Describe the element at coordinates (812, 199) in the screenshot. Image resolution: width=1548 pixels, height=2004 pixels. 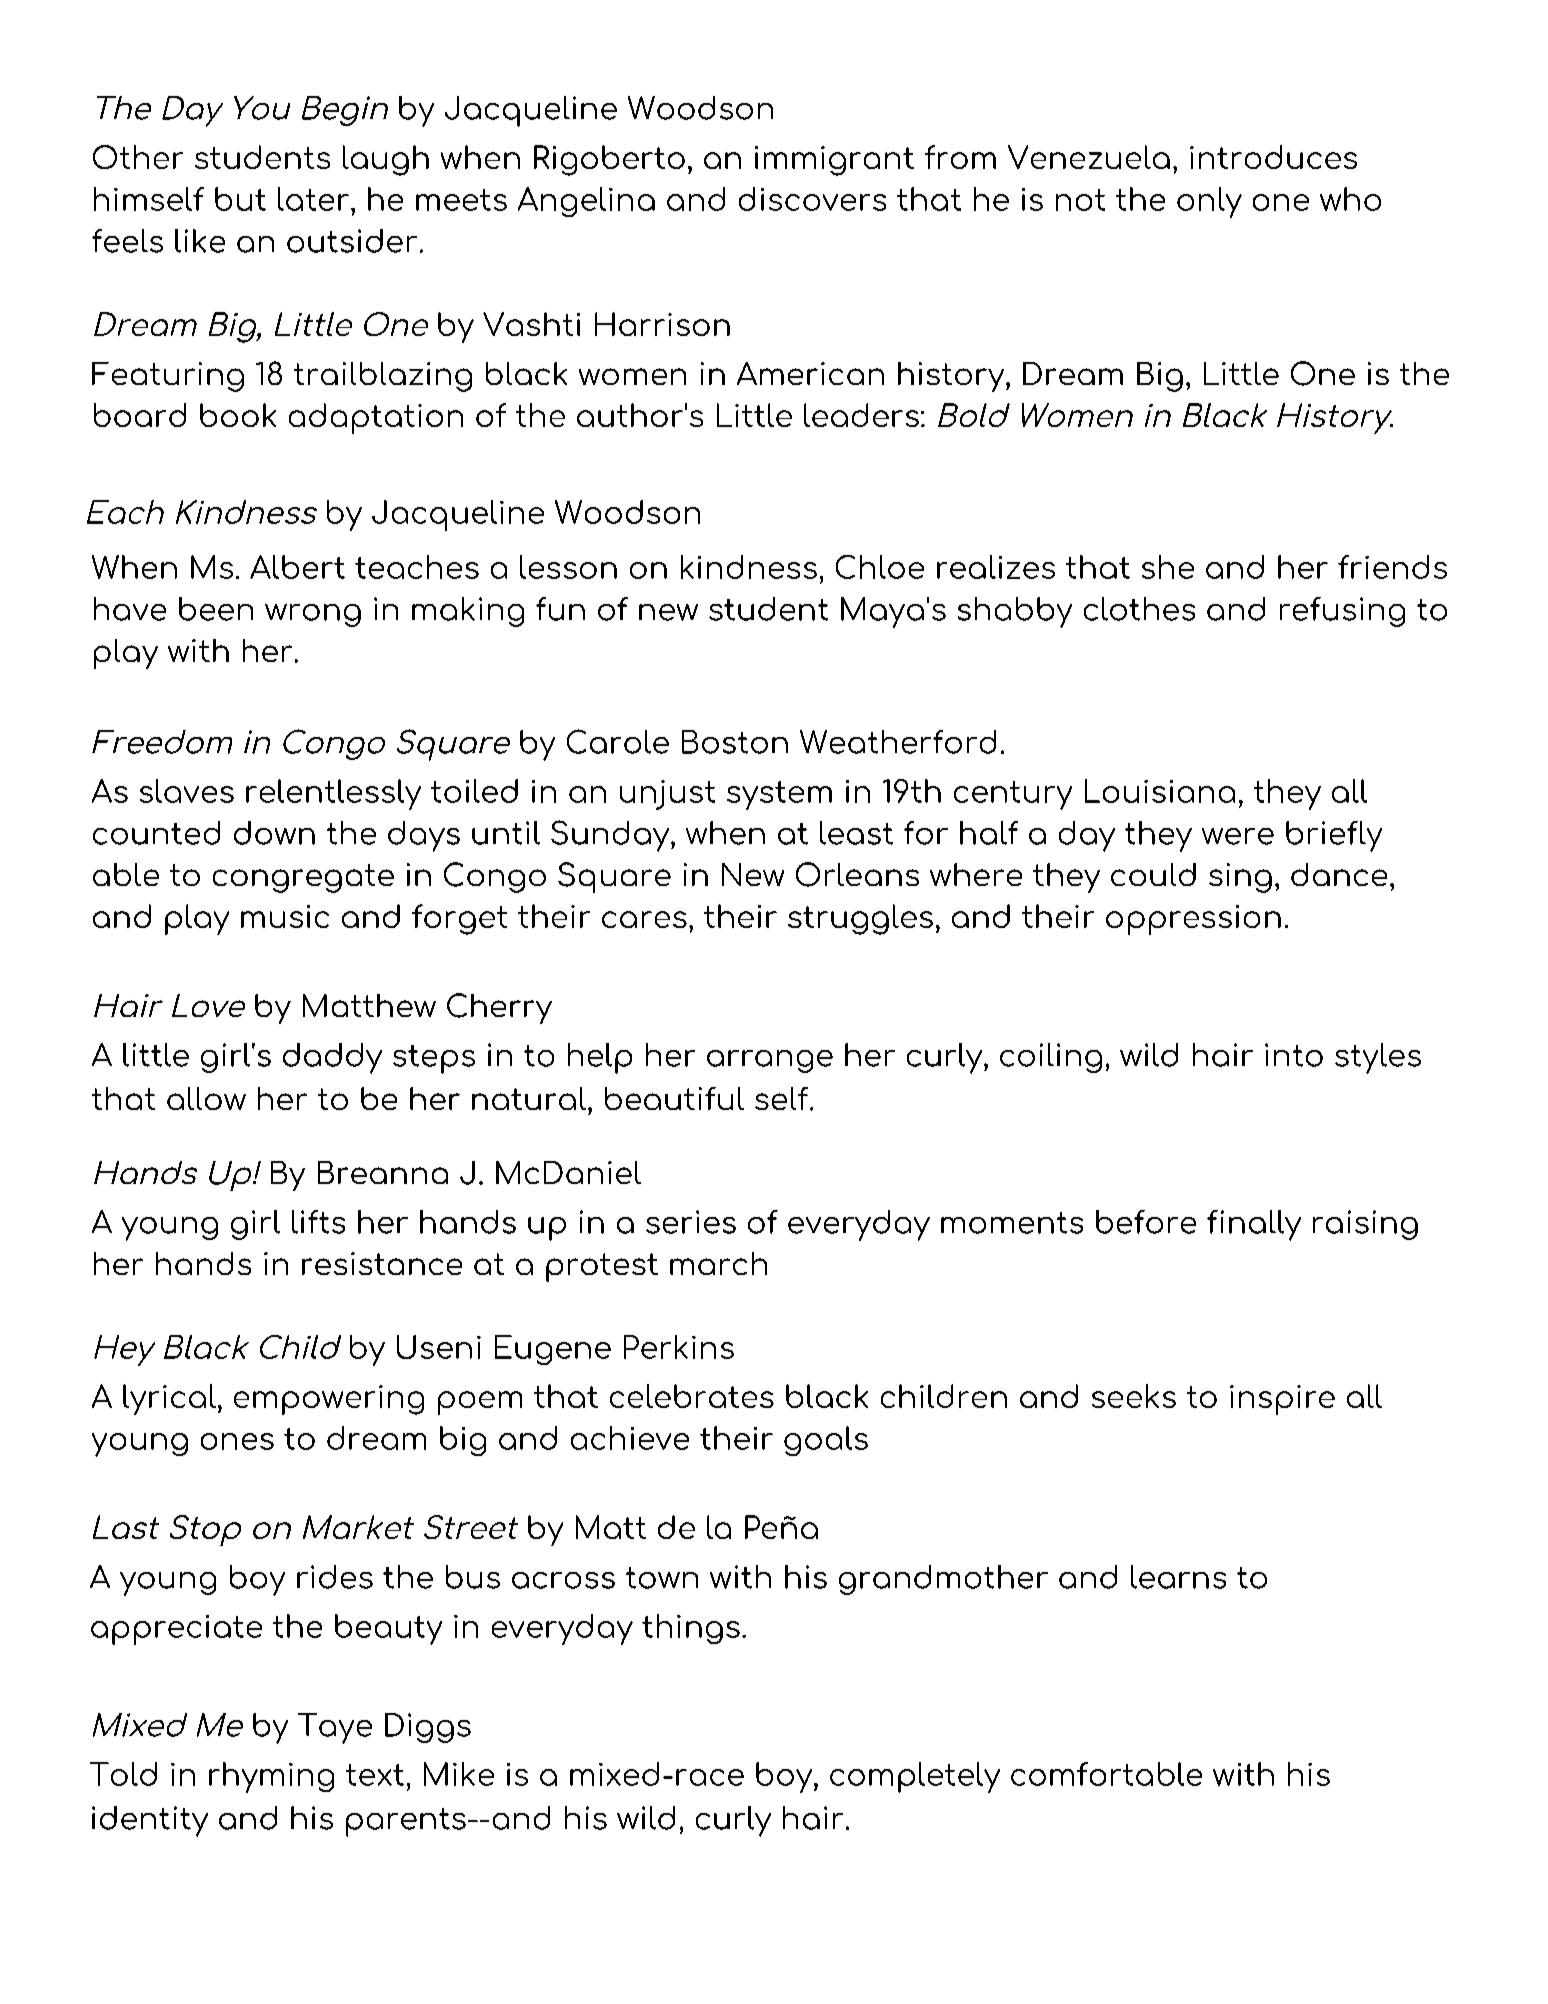
I see `discovers` at that location.
